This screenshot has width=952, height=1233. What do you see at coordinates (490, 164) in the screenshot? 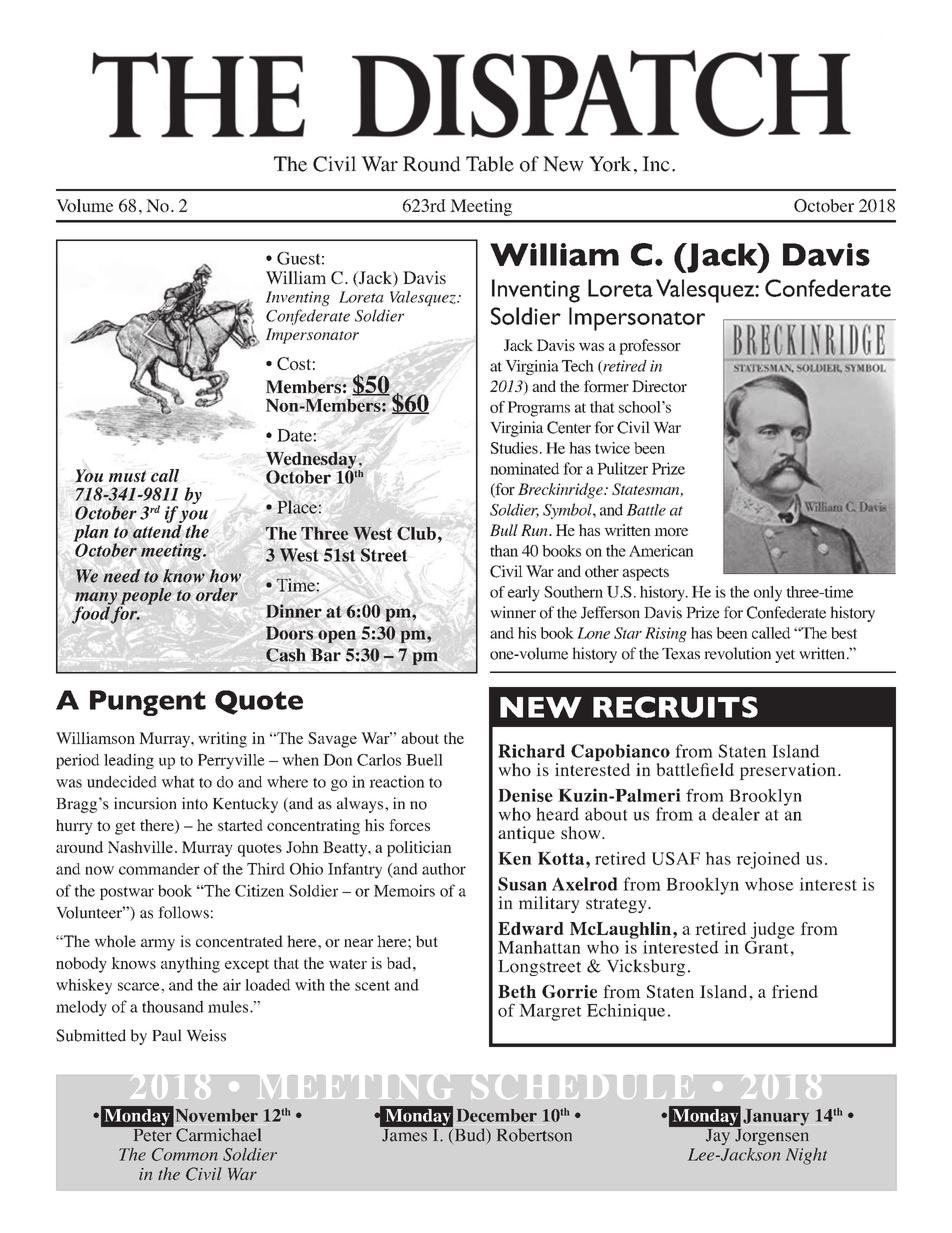
I see `Table` at bounding box center [490, 164].
